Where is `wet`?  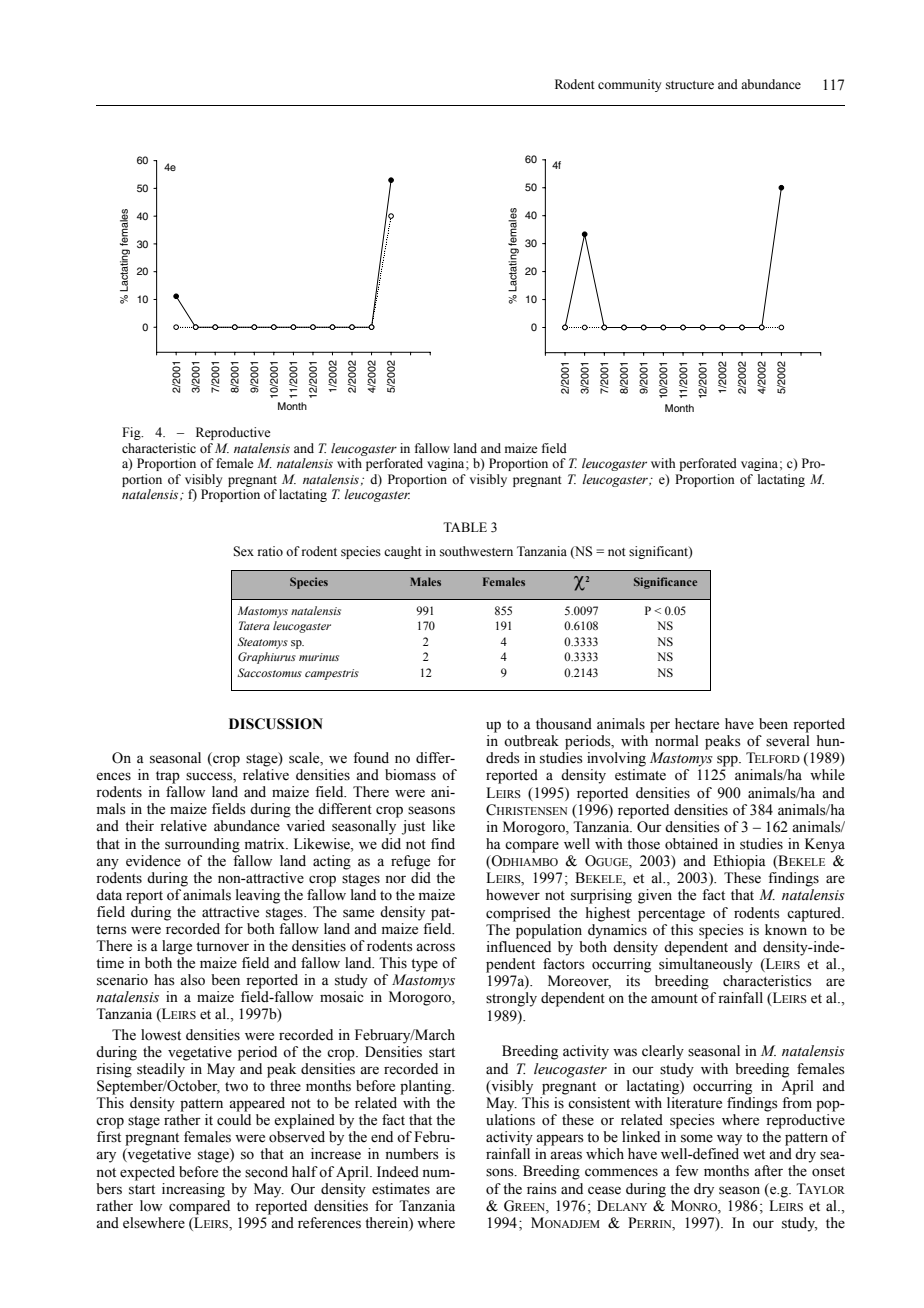 wet is located at coordinates (754, 1155).
